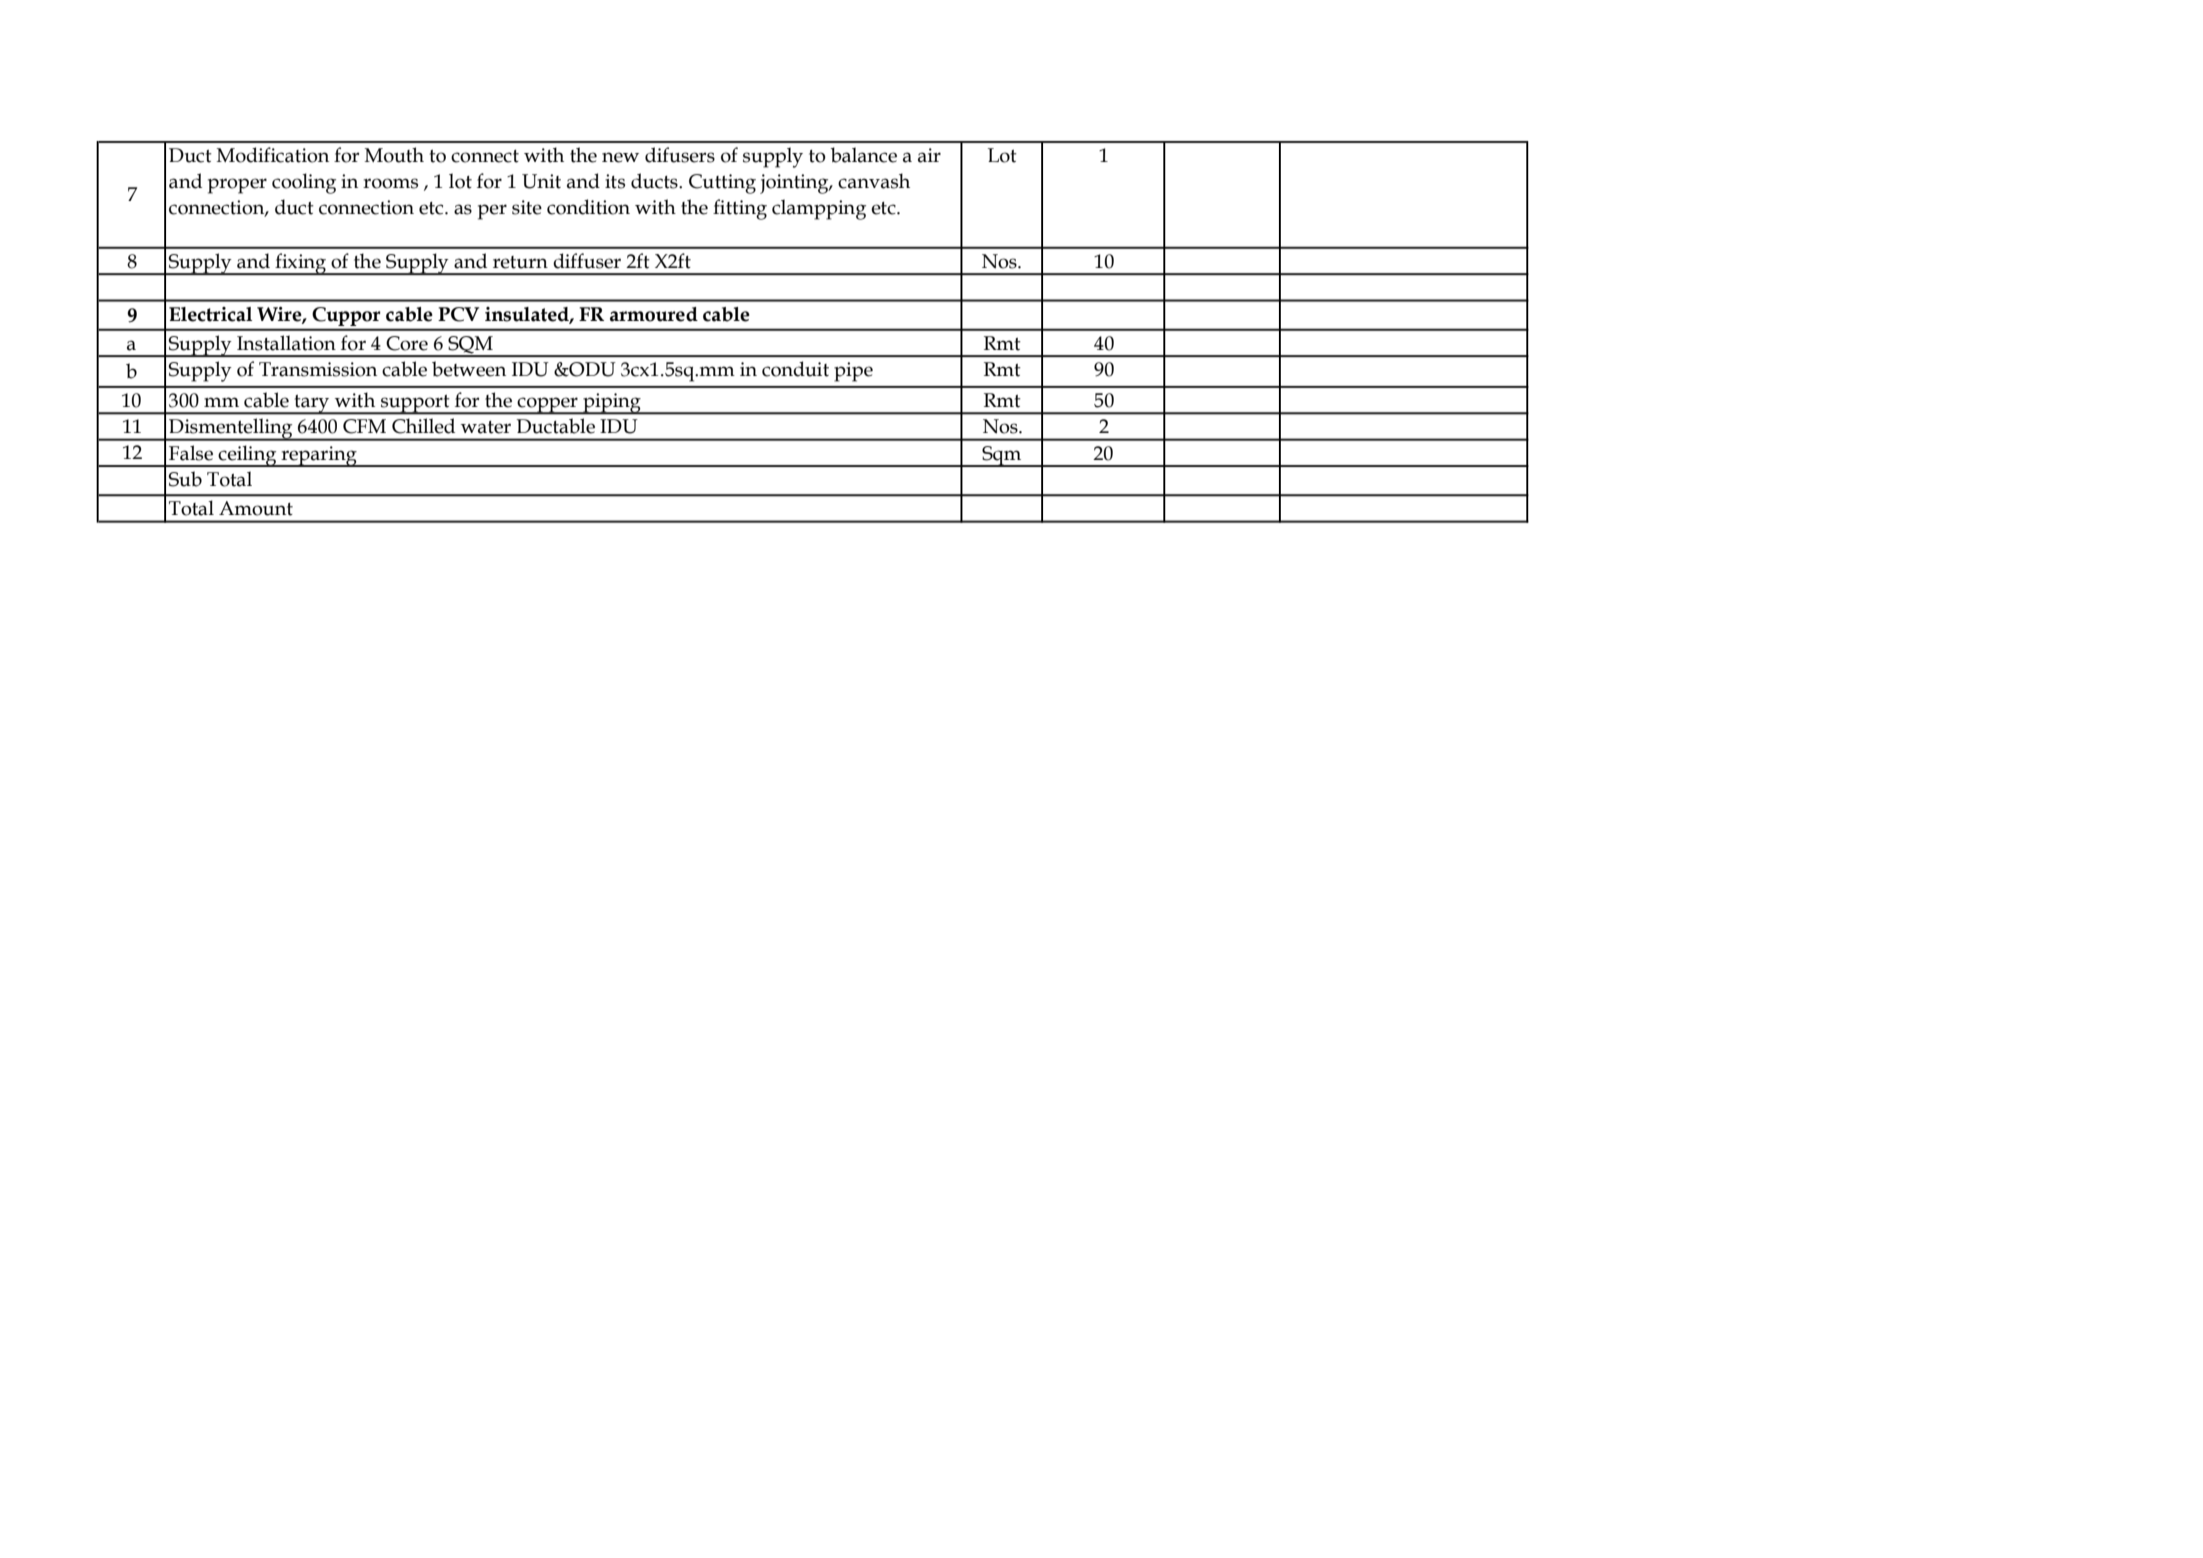  I want to click on Modification, so click(273, 155).
